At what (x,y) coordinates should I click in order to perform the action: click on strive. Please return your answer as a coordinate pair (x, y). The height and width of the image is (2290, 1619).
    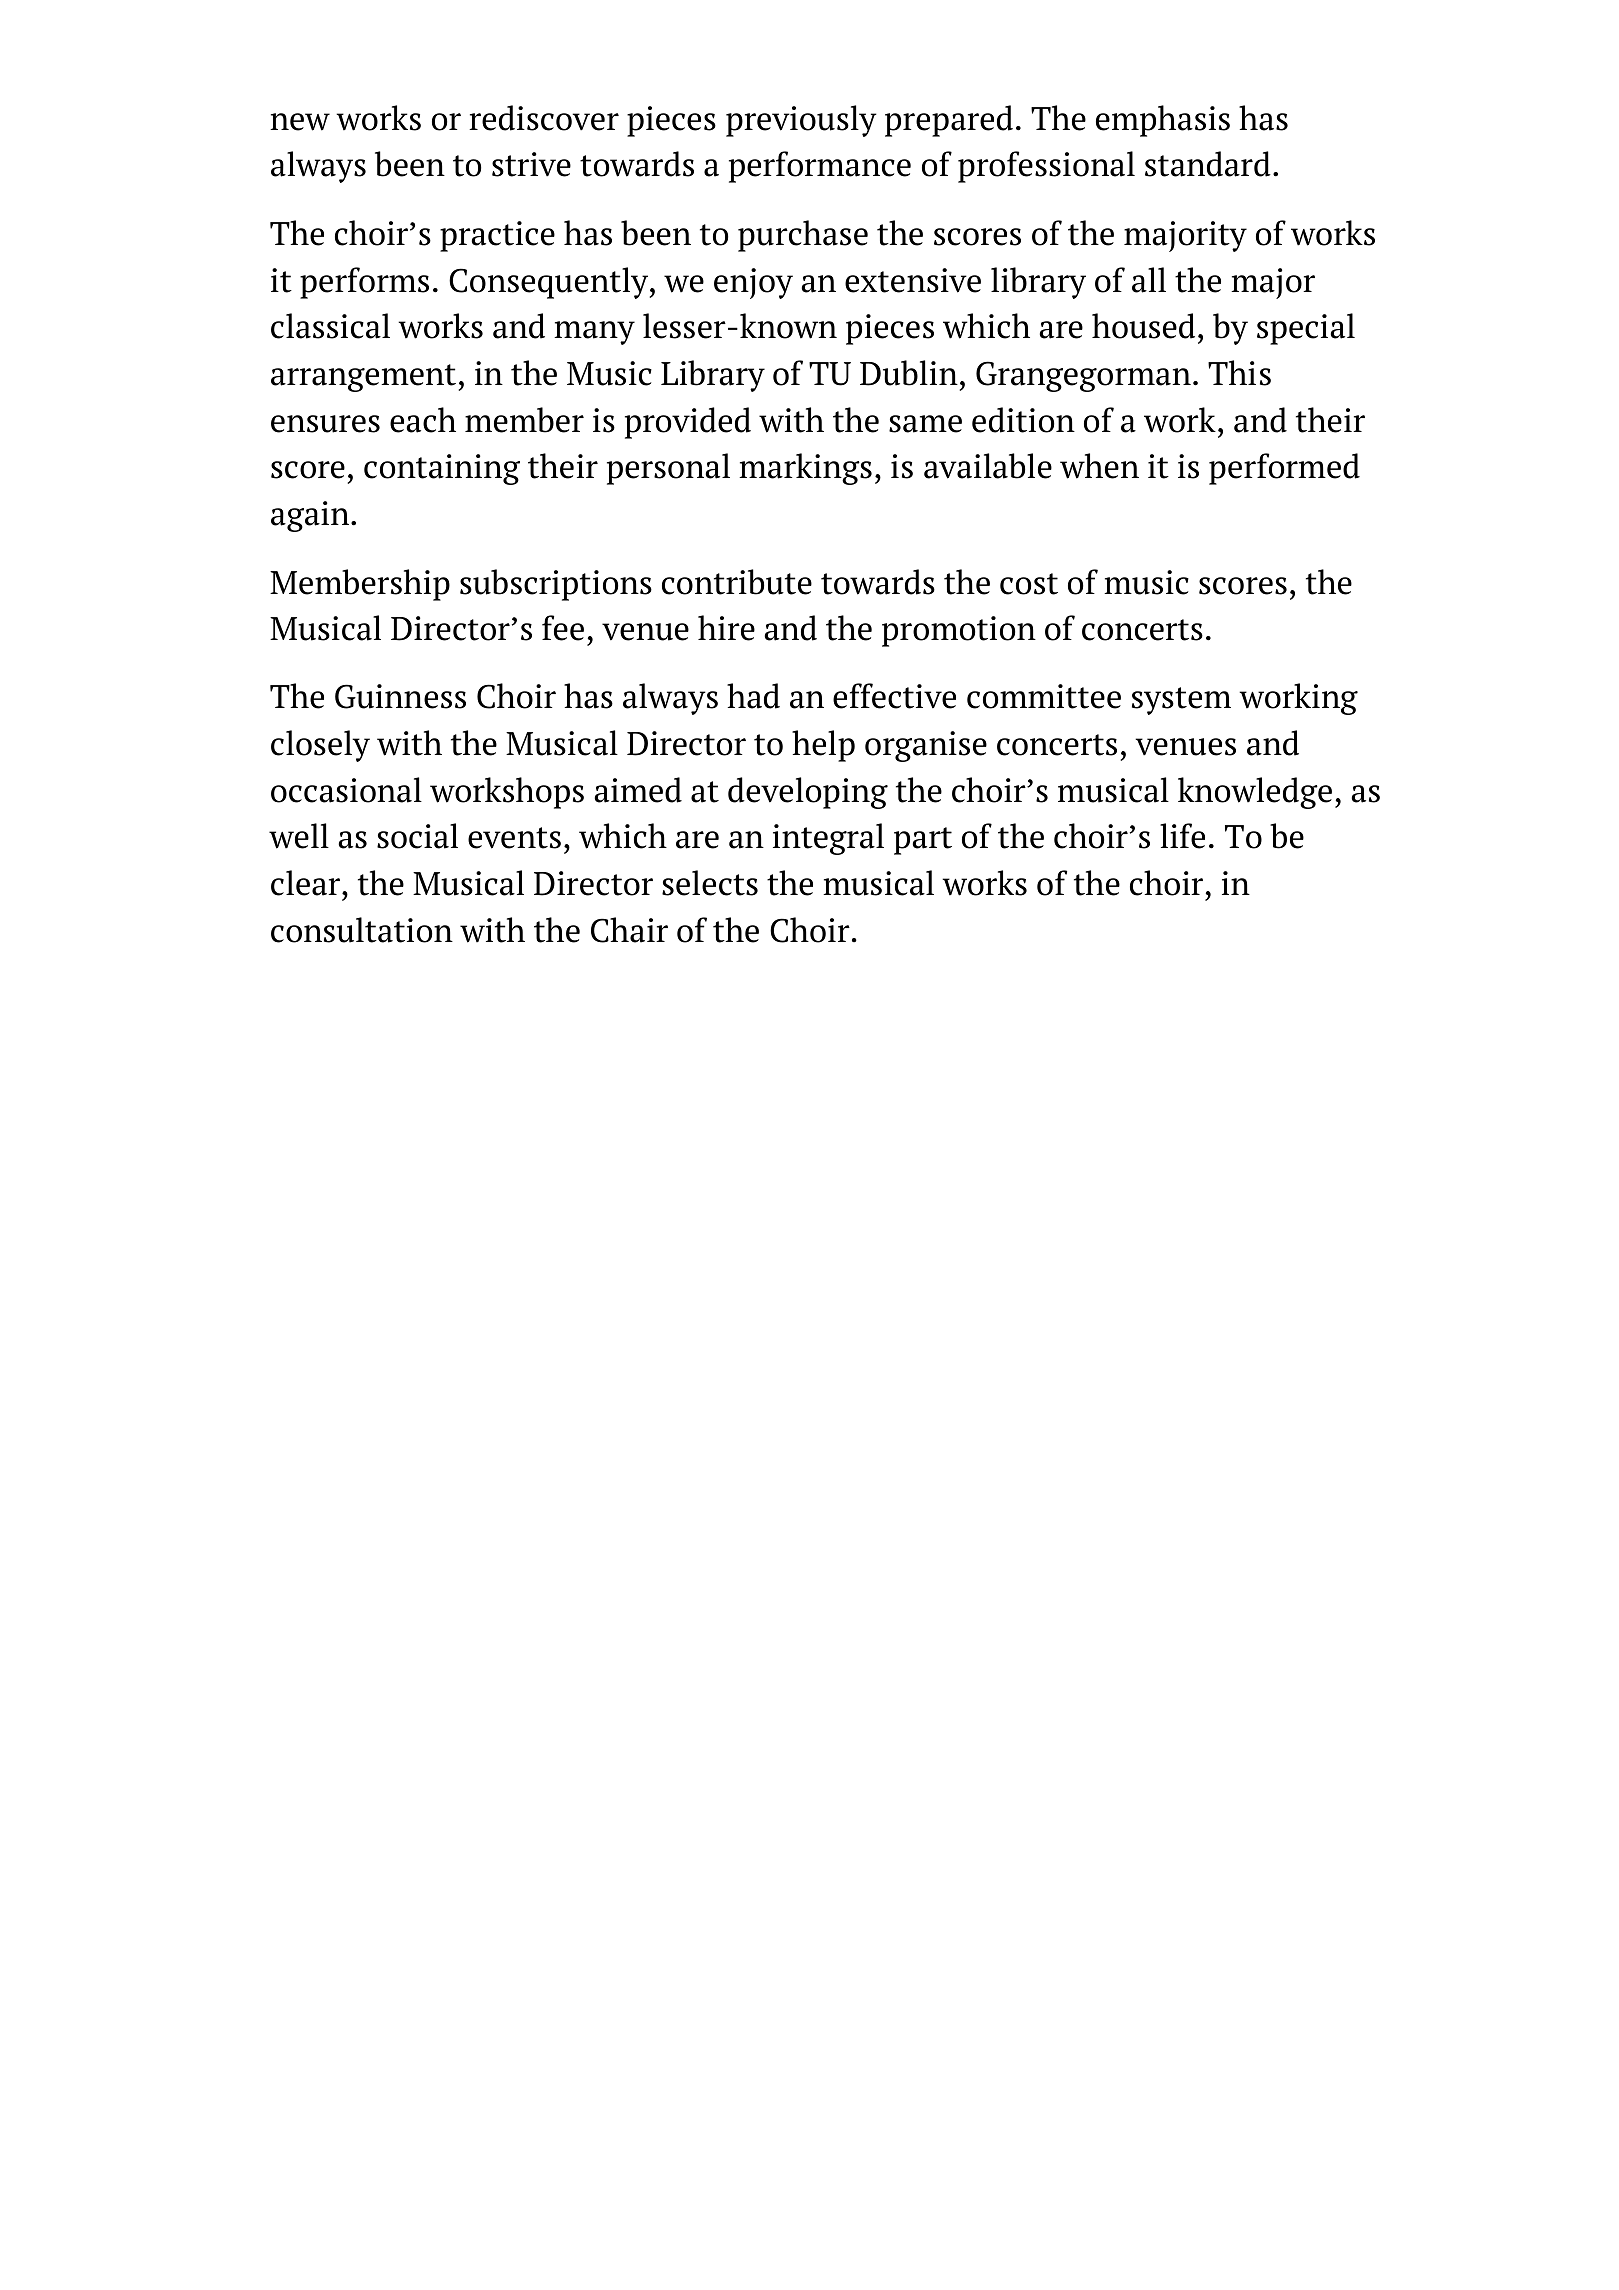
    Looking at the image, I should click on (531, 164).
